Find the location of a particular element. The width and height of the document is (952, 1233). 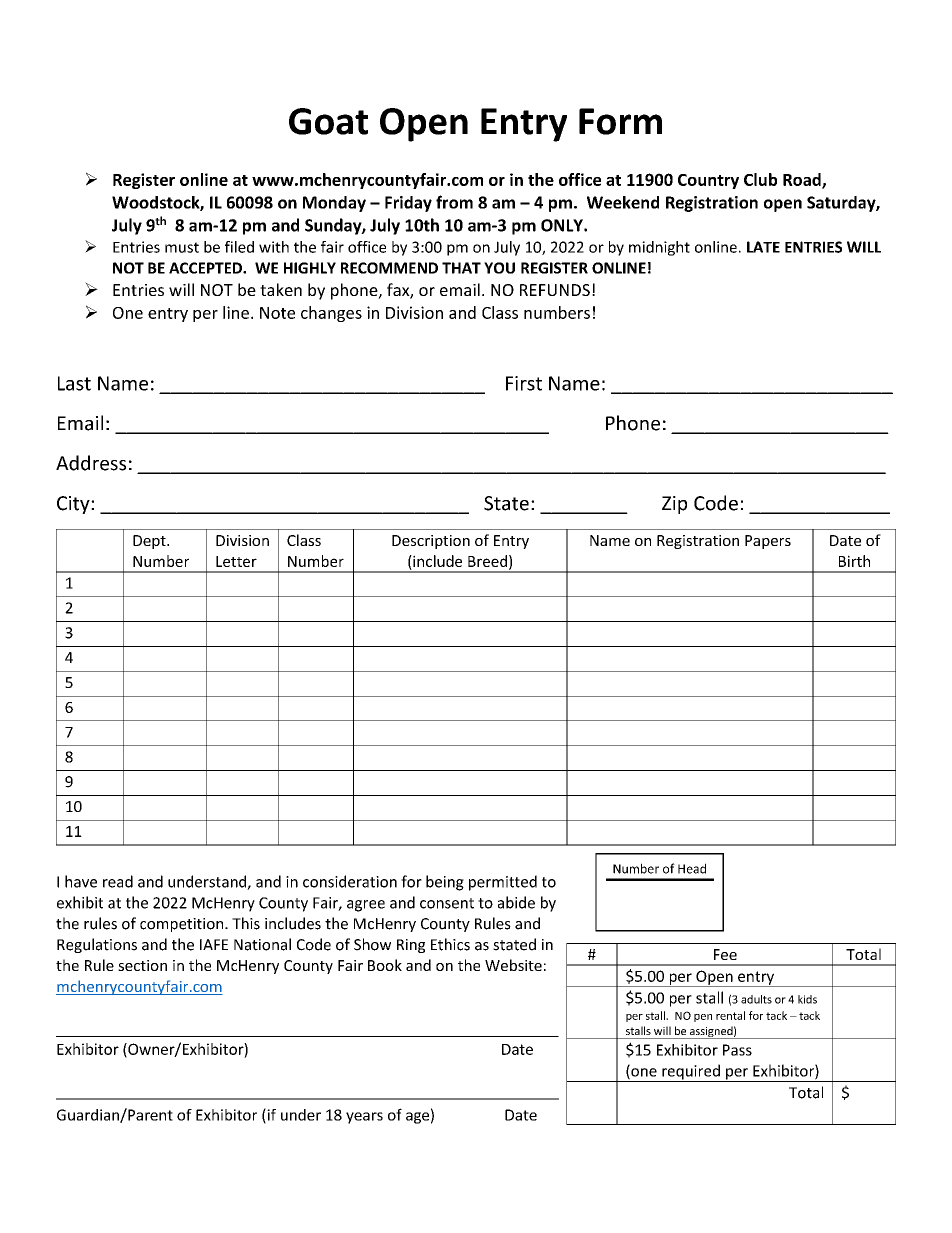

Head is located at coordinates (692, 868).
